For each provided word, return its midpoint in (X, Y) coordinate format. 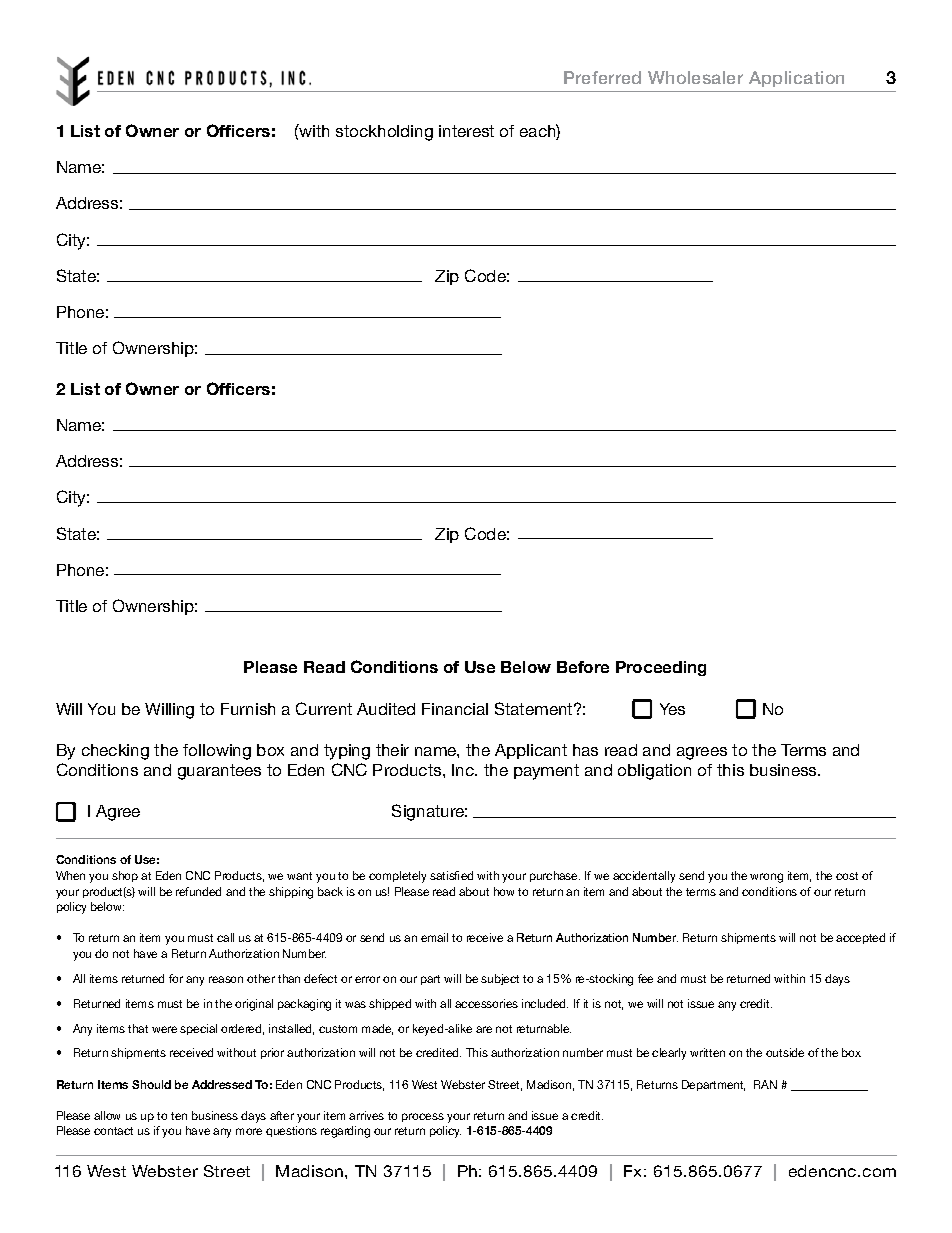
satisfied (451, 875)
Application (796, 79)
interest (466, 131)
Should (151, 1084)
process (423, 1117)
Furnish (248, 709)
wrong (766, 878)
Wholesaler (695, 77)
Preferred (602, 77)
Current (324, 708)
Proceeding (661, 668)
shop (125, 876)
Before (583, 667)
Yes (672, 709)
